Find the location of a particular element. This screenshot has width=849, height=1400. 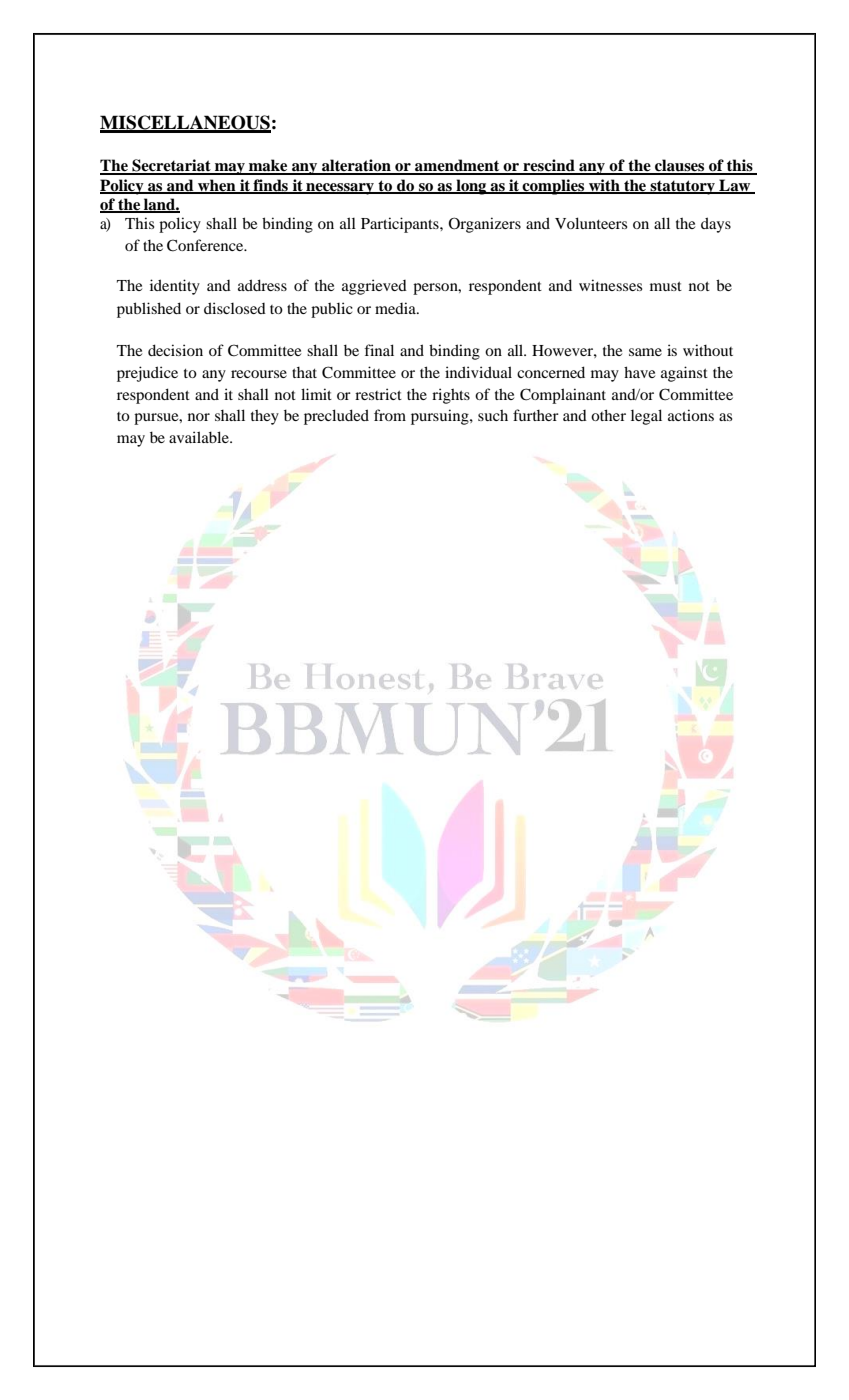

aggrieved is located at coordinates (374, 287).
